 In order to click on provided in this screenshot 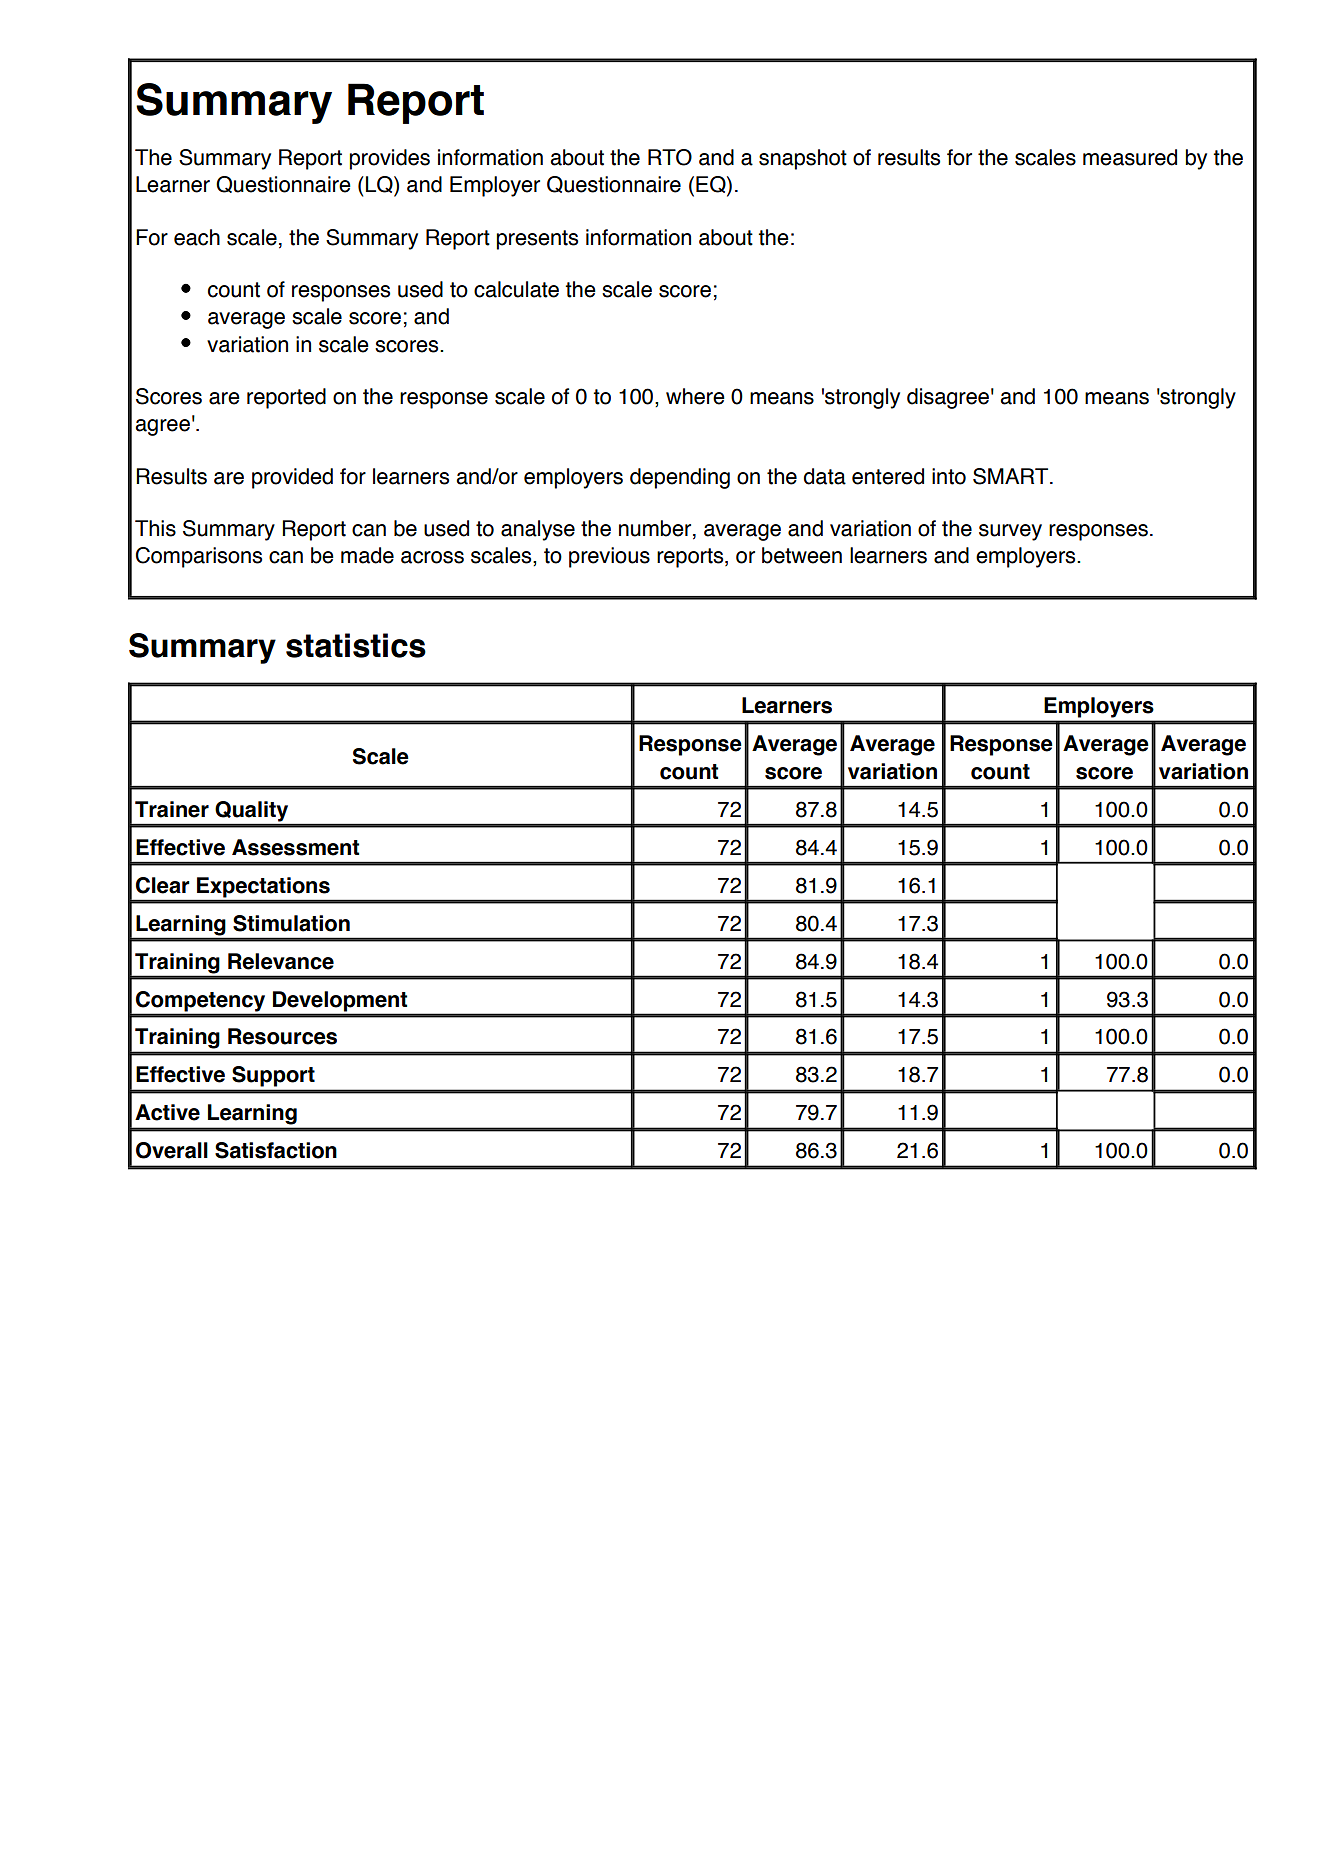, I will do `click(292, 478)`.
